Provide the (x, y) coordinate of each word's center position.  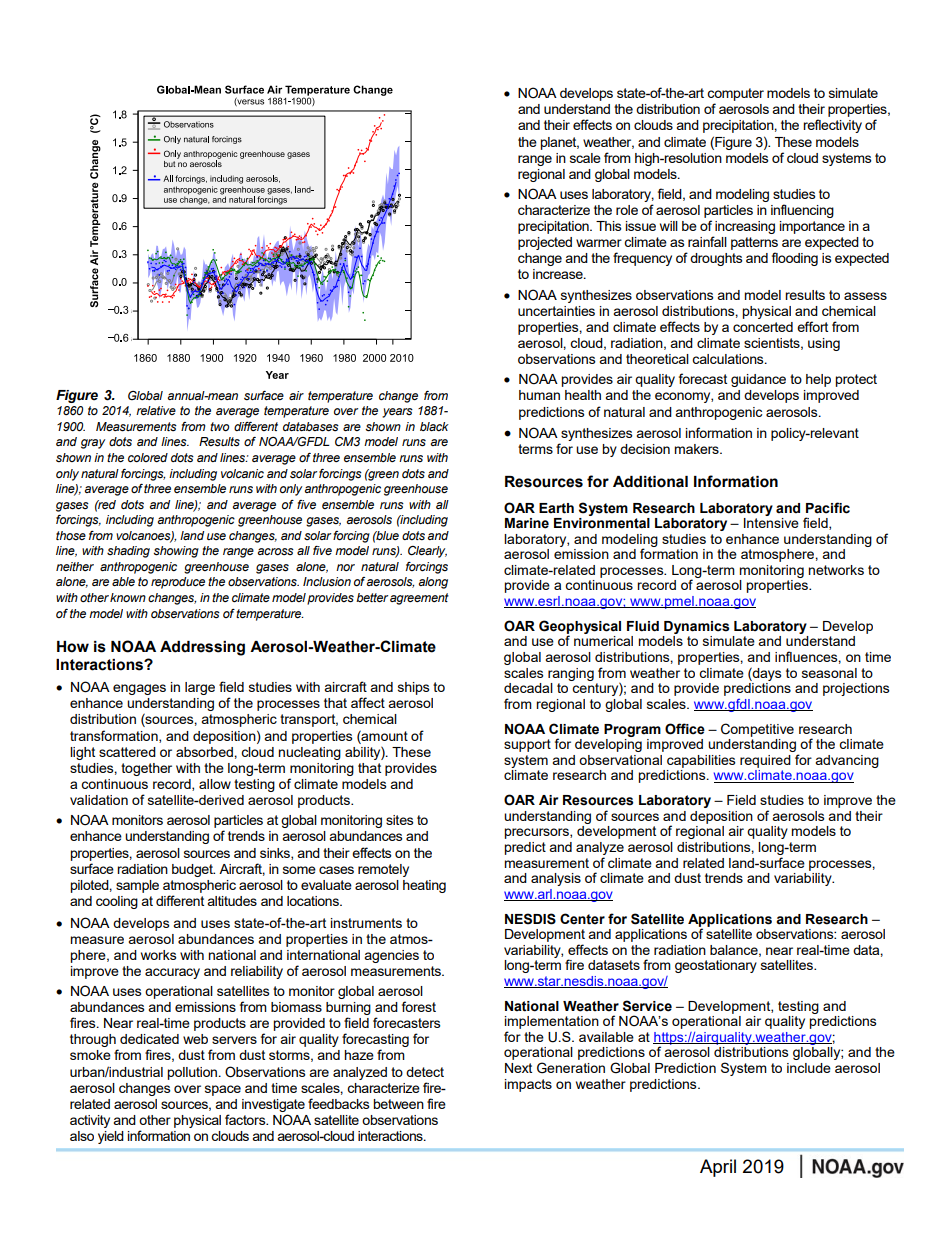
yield (111, 1137)
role (627, 210)
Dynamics (697, 627)
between (398, 1104)
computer (735, 94)
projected (545, 243)
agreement (419, 599)
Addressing (202, 648)
